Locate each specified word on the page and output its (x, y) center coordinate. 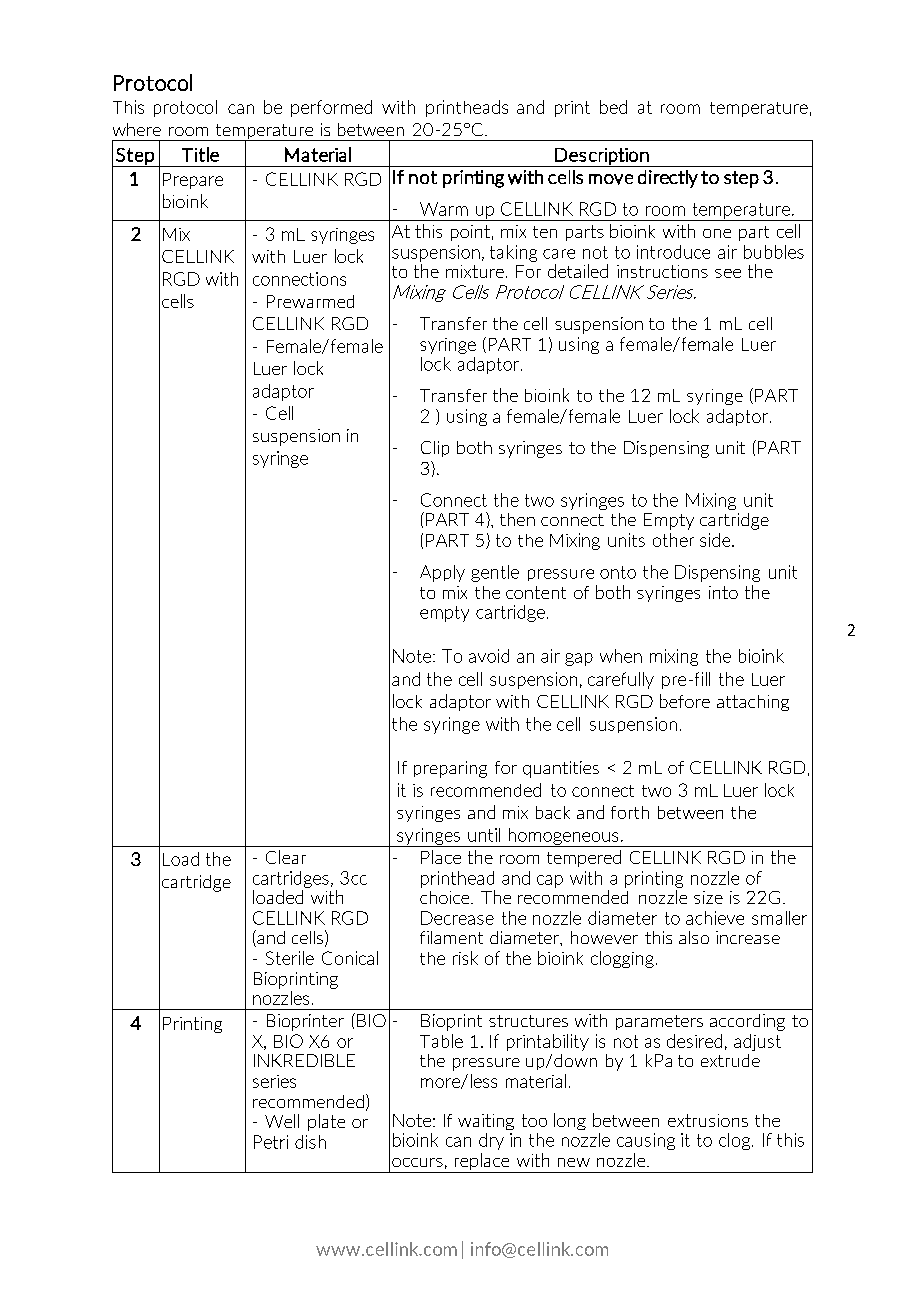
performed (331, 108)
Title (200, 154)
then (517, 519)
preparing (450, 769)
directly (668, 179)
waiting (486, 1122)
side (716, 540)
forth (630, 812)
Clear (286, 857)
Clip (435, 449)
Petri (271, 1142)
